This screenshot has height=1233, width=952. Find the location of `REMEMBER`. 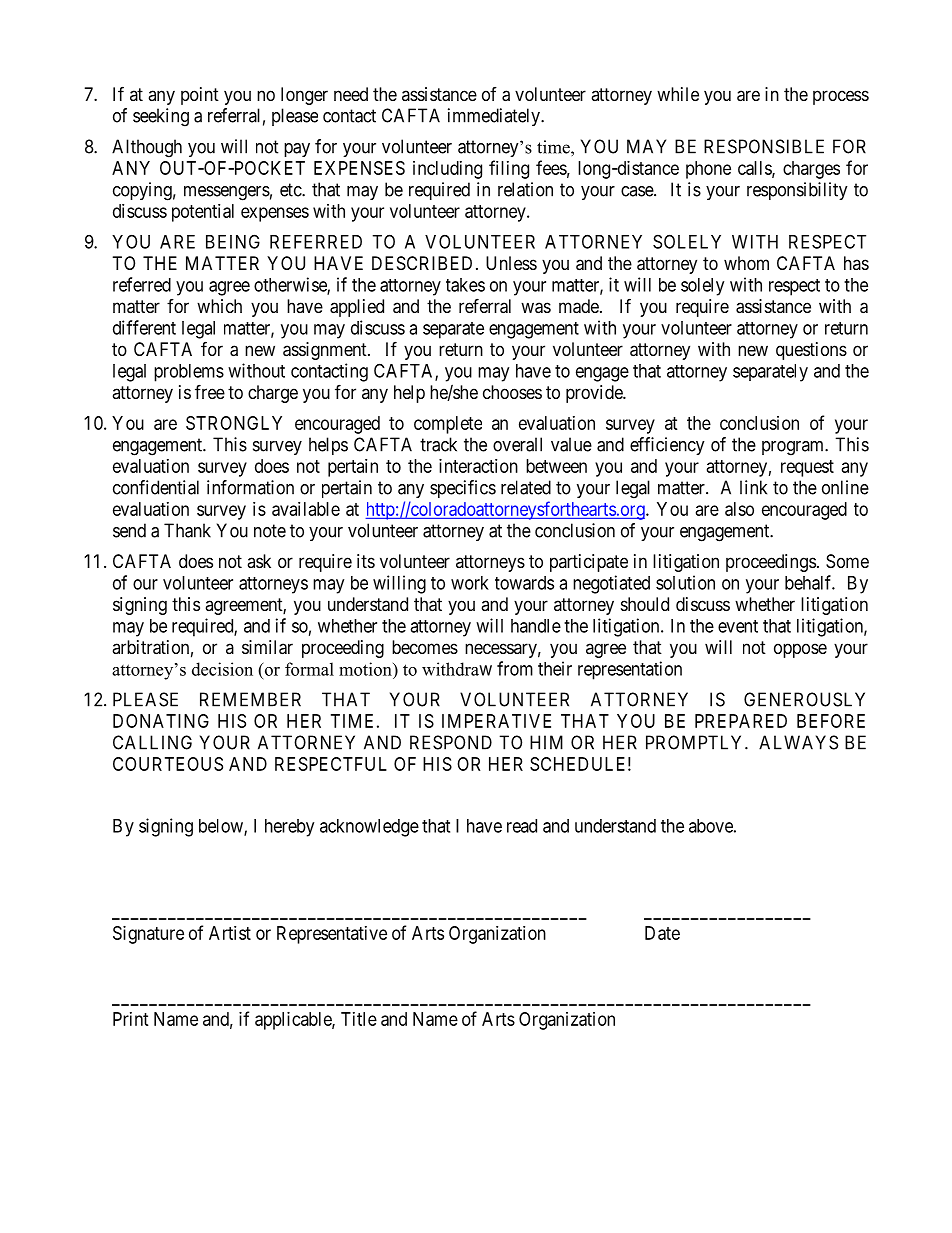

REMEMBER is located at coordinates (250, 699).
